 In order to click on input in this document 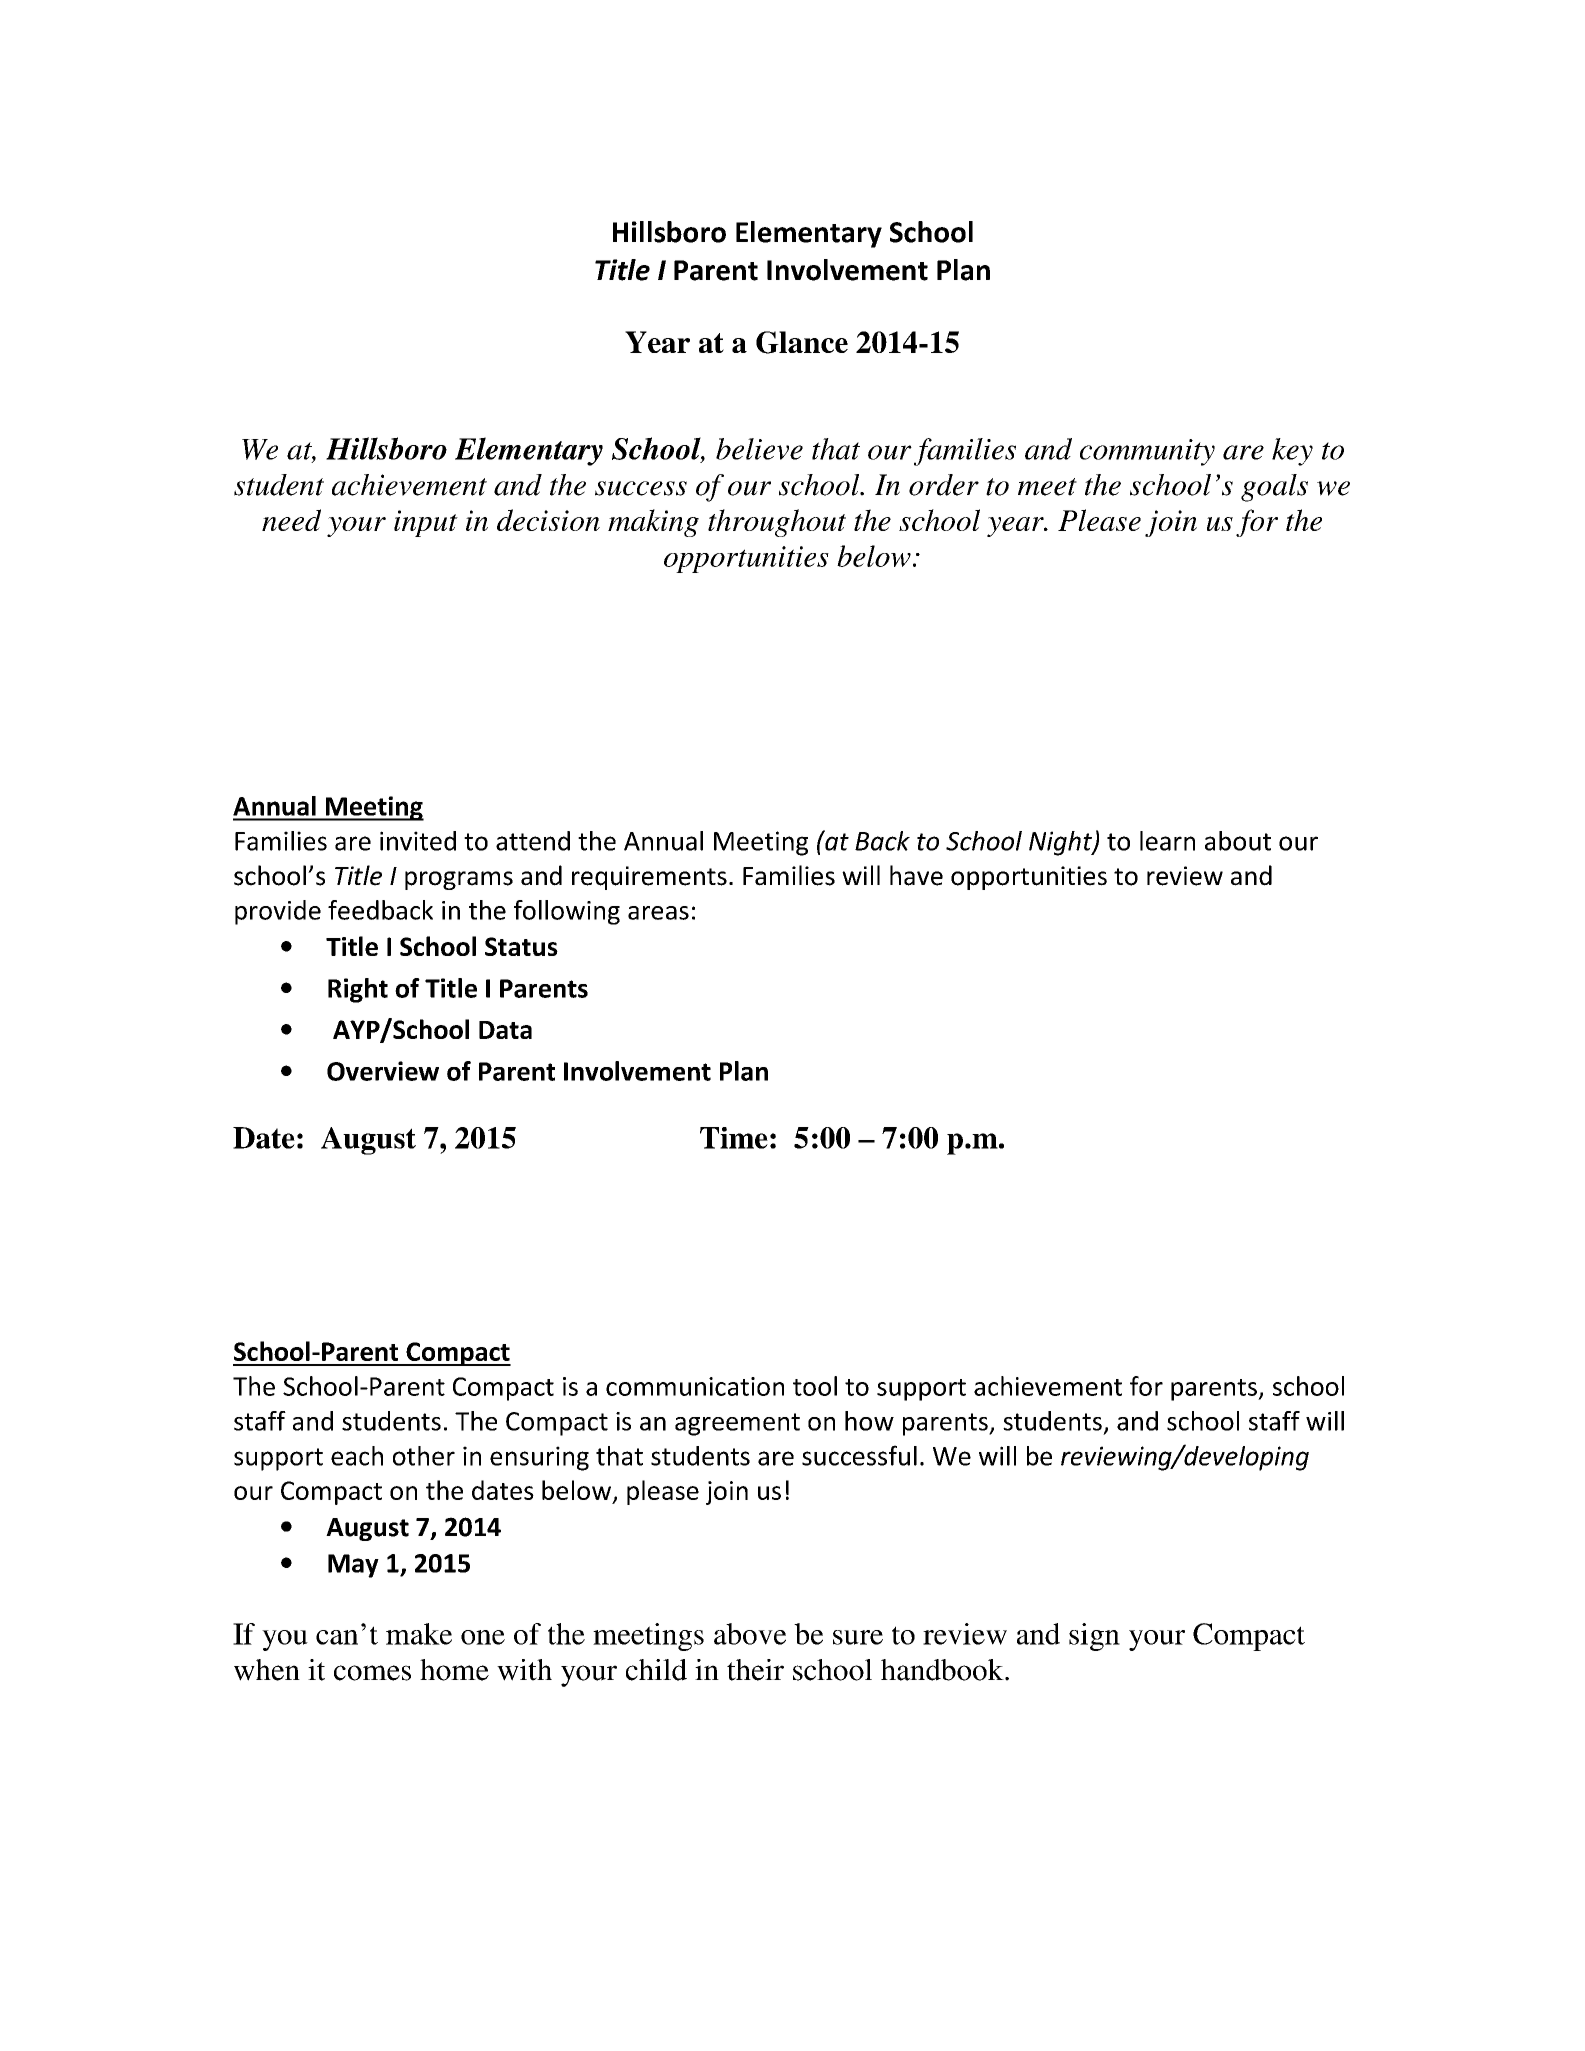, I will do `click(426, 523)`.
